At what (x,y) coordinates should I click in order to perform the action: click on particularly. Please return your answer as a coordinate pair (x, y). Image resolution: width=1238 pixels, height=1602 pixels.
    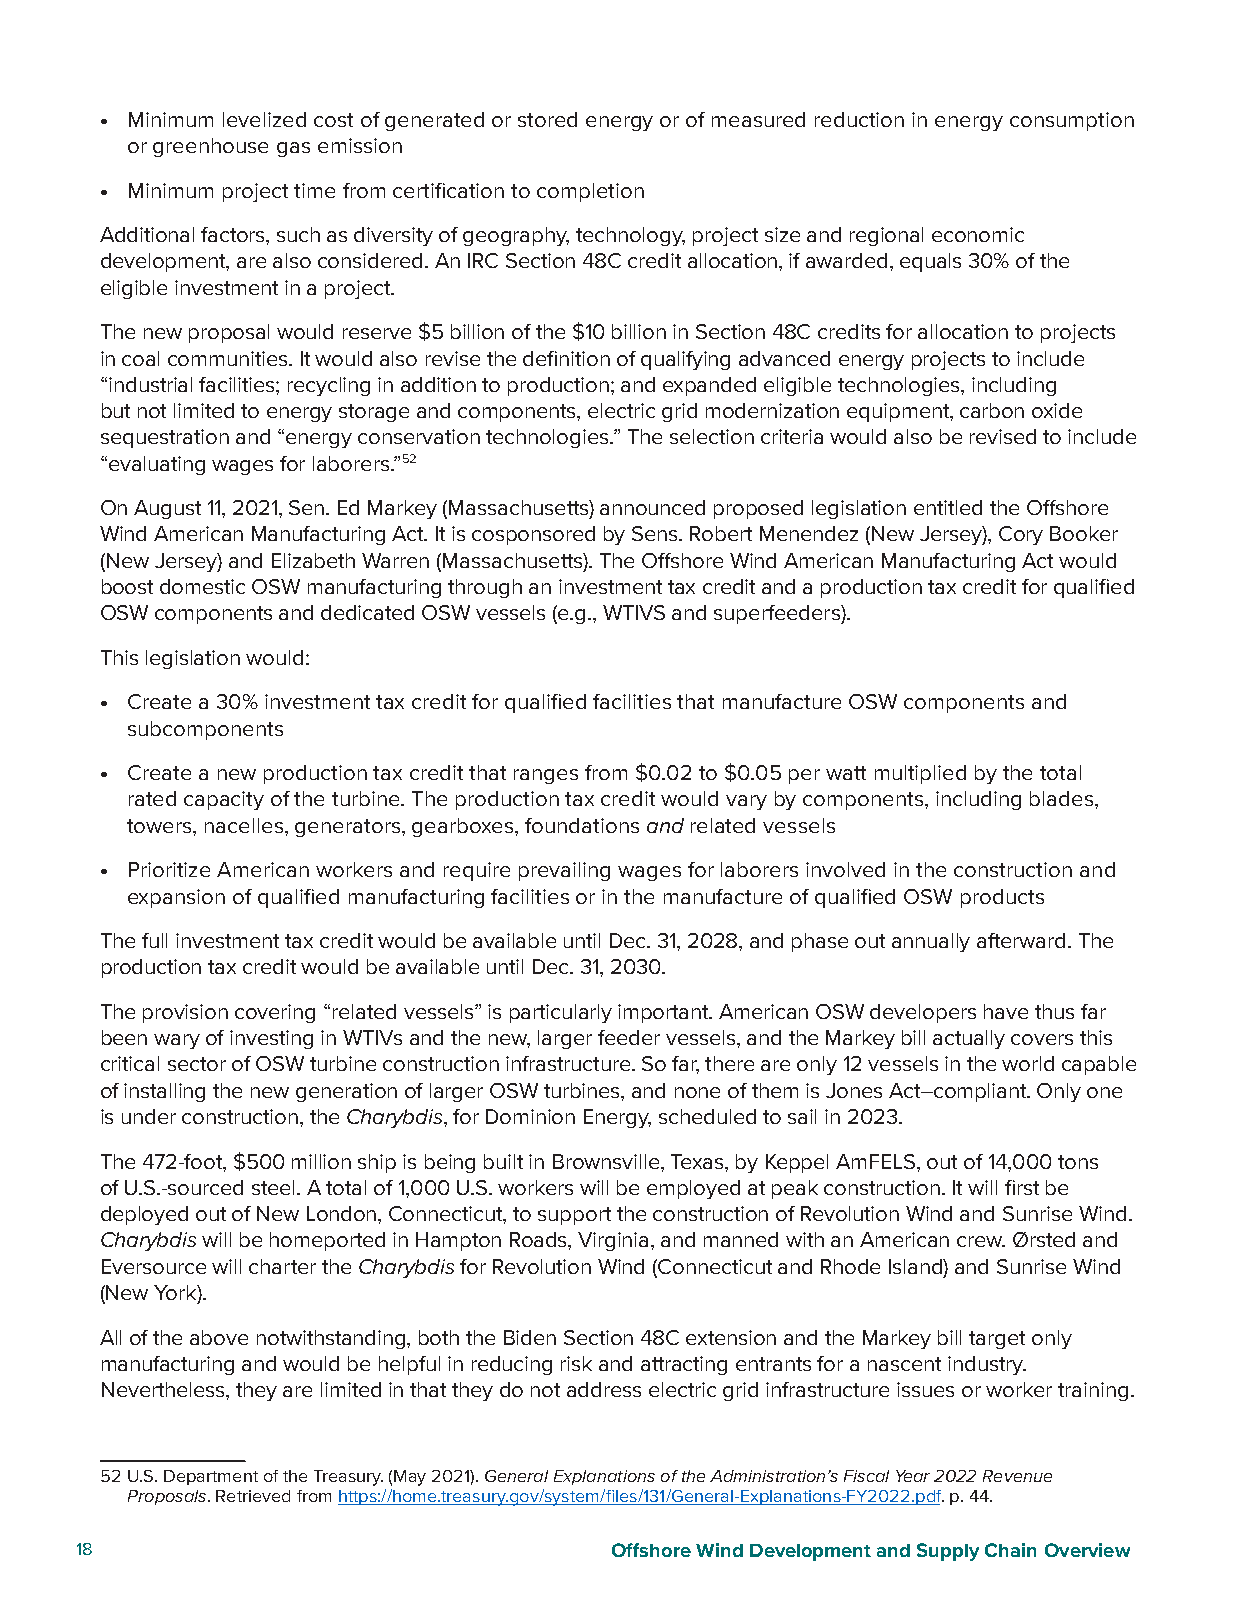
    Looking at the image, I should click on (561, 1013).
